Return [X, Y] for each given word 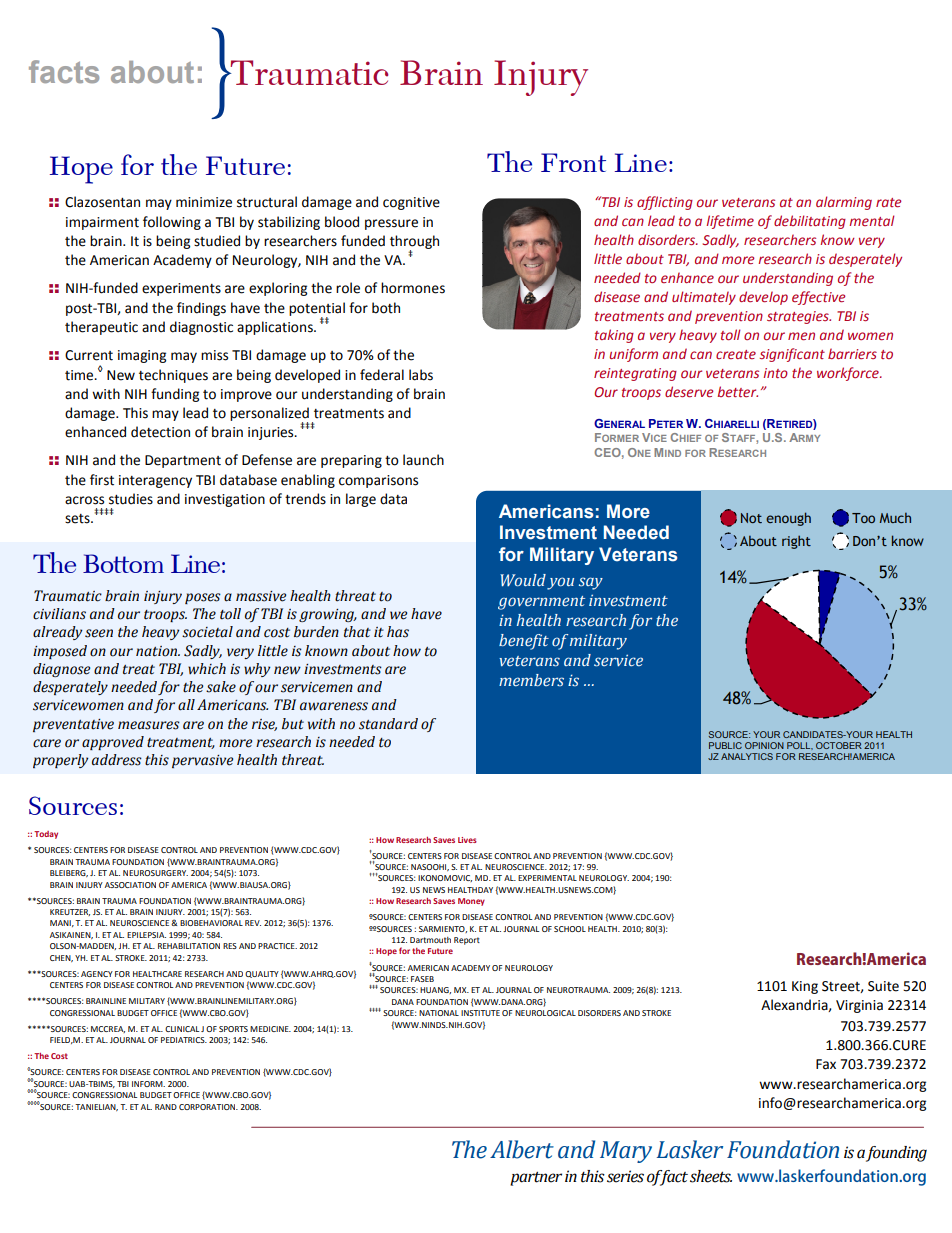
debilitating [810, 222]
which [207, 669]
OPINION [764, 745]
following [172, 223]
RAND [166, 1107]
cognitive [411, 203]
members [531, 680]
